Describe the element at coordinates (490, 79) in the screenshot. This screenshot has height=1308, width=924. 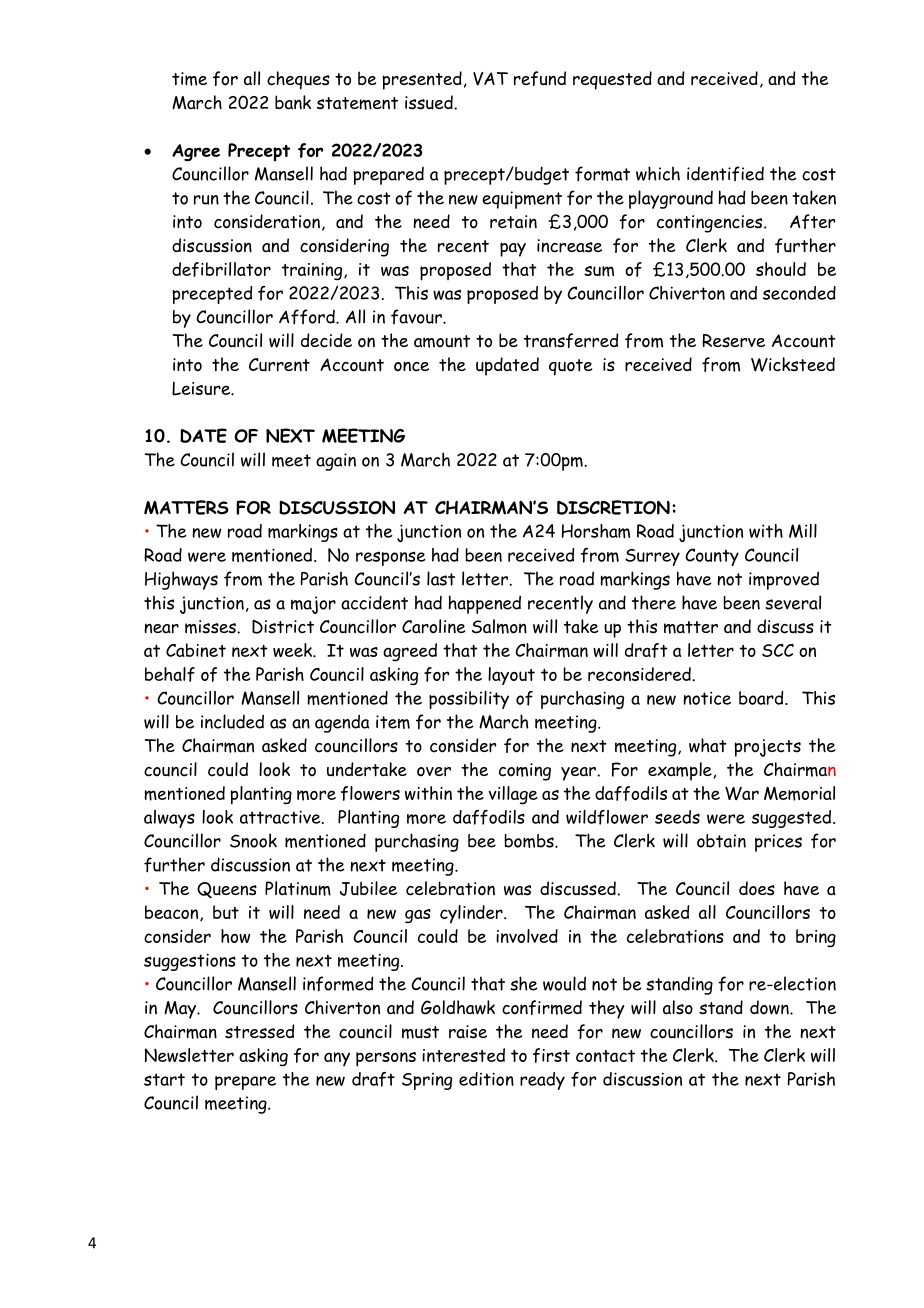
I see `VAT` at that location.
